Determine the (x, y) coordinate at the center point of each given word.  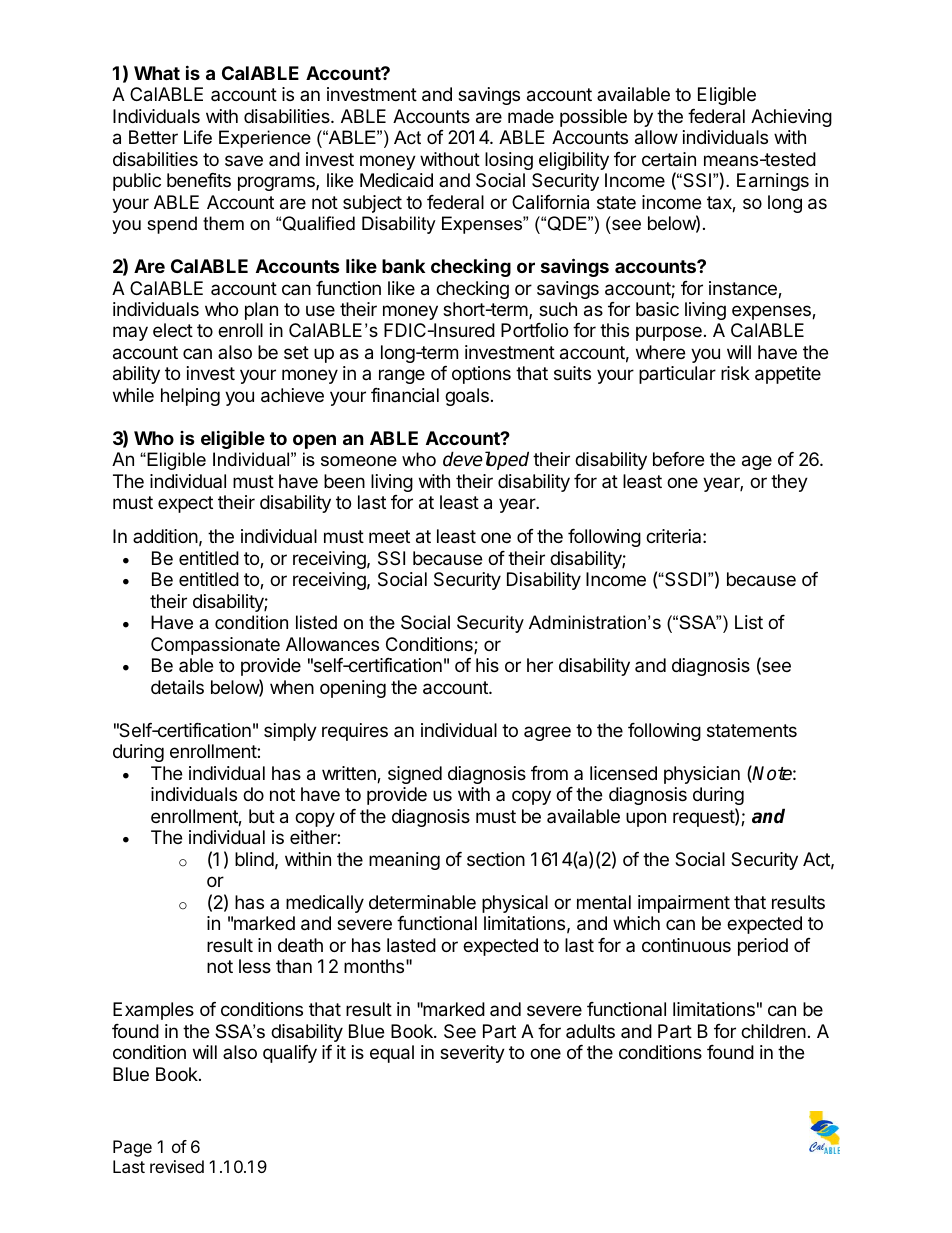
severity (472, 1054)
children (773, 1031)
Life (198, 137)
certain (669, 159)
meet (389, 536)
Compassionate (215, 646)
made (531, 116)
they (789, 483)
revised (177, 1166)
